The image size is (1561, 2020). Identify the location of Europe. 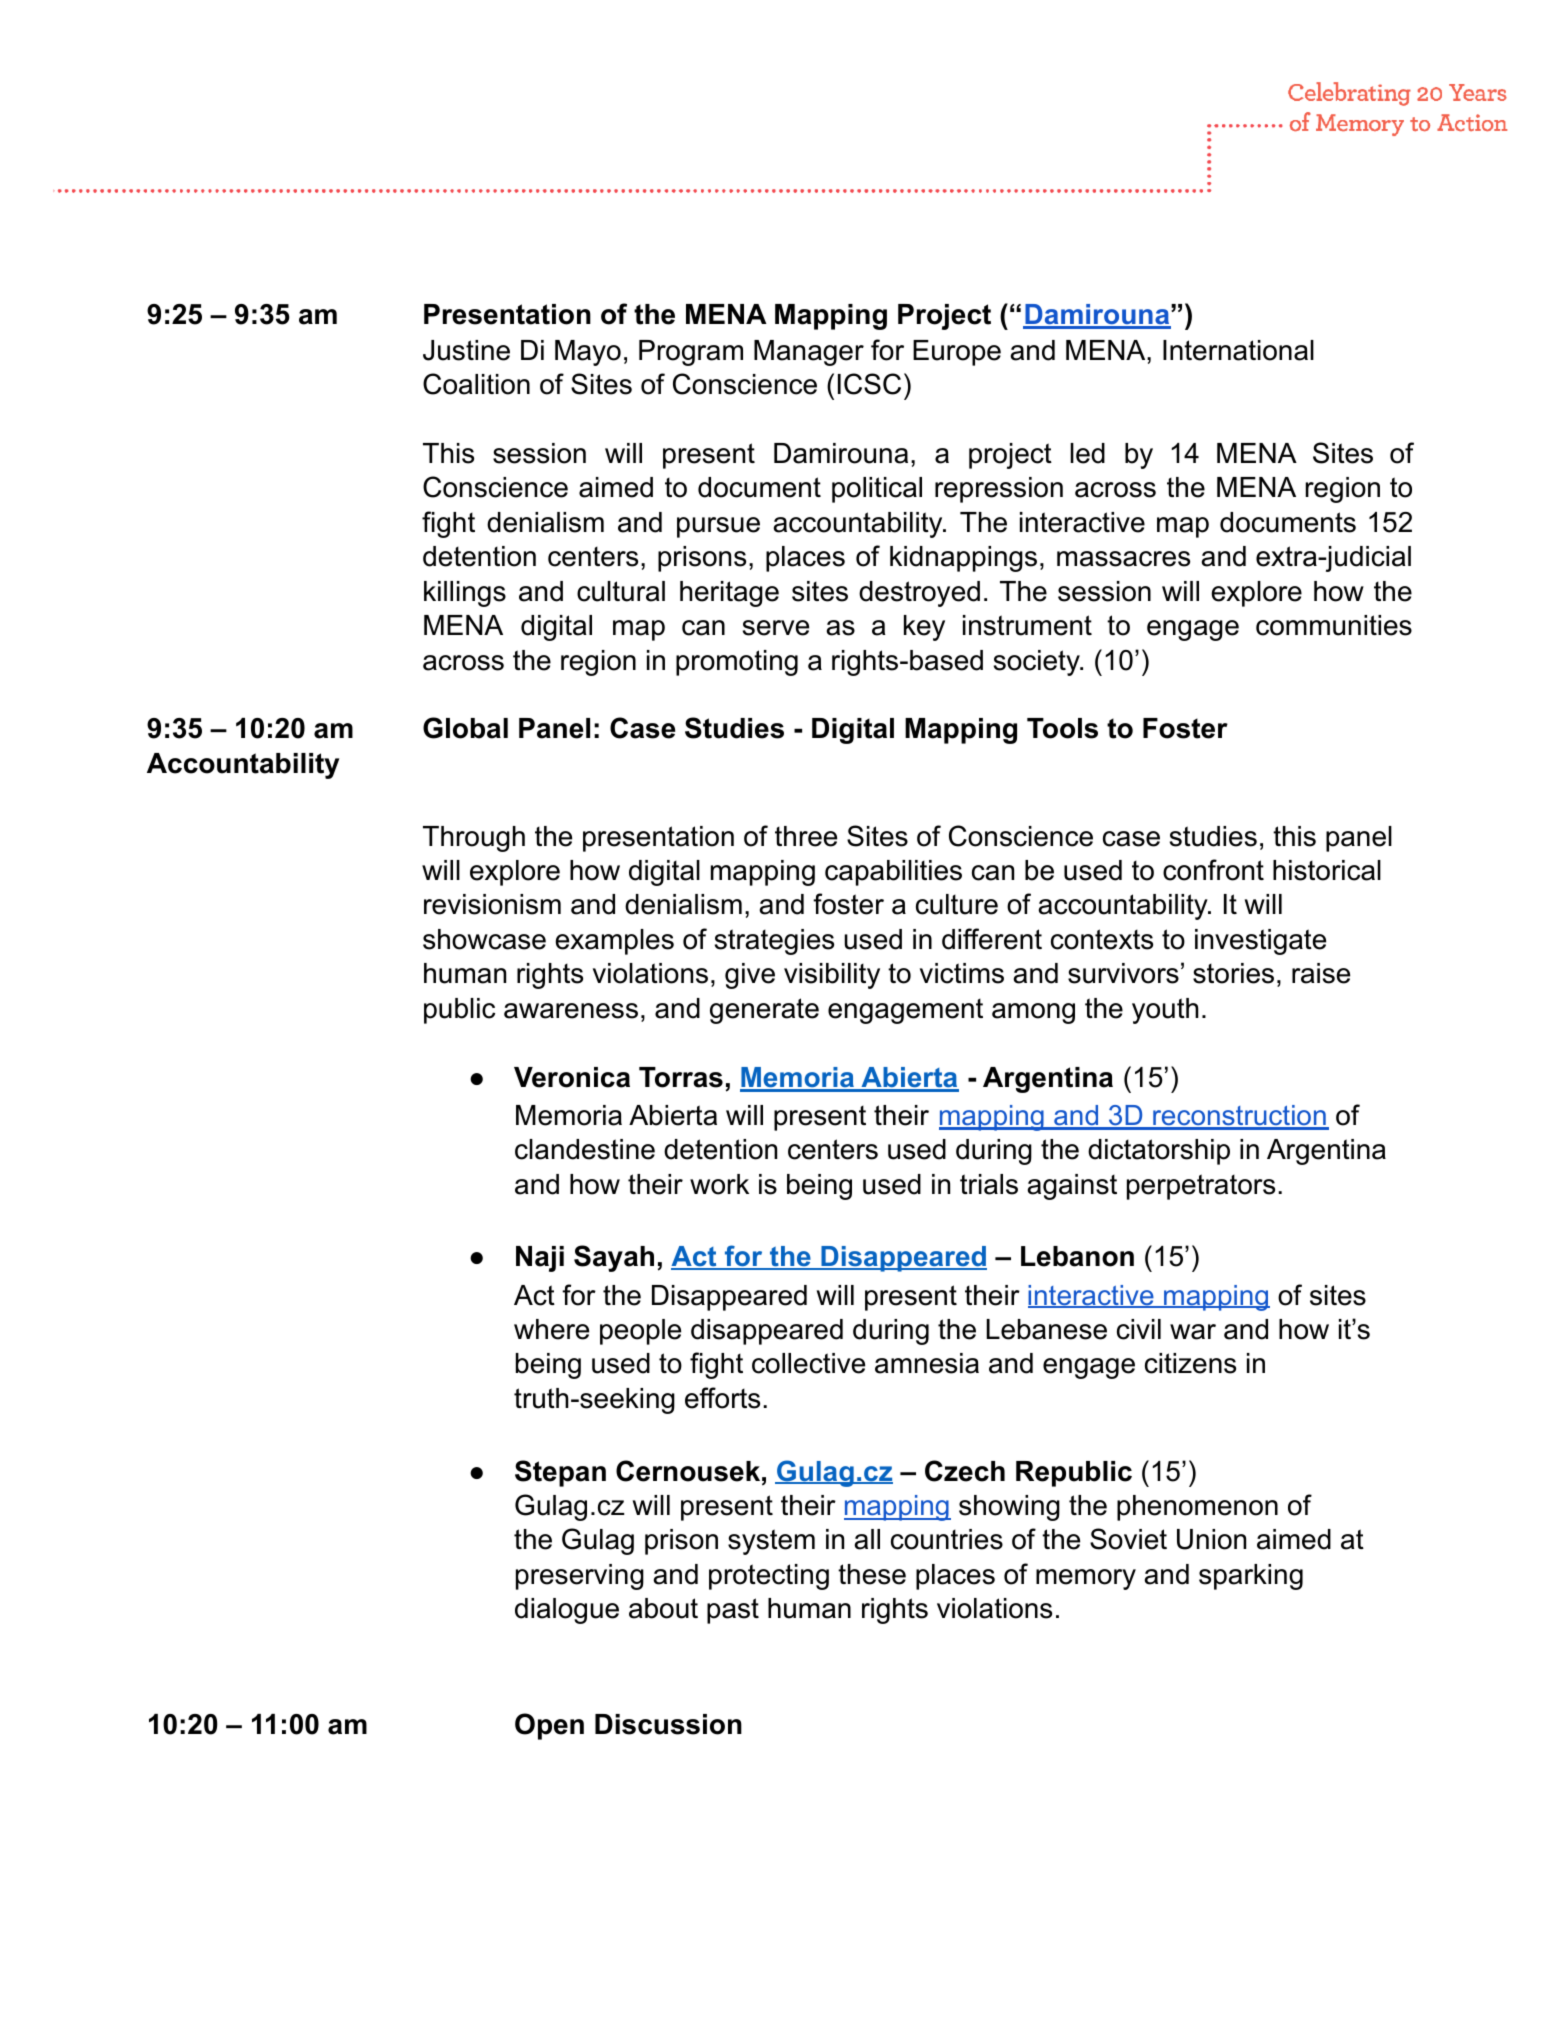
(957, 353).
